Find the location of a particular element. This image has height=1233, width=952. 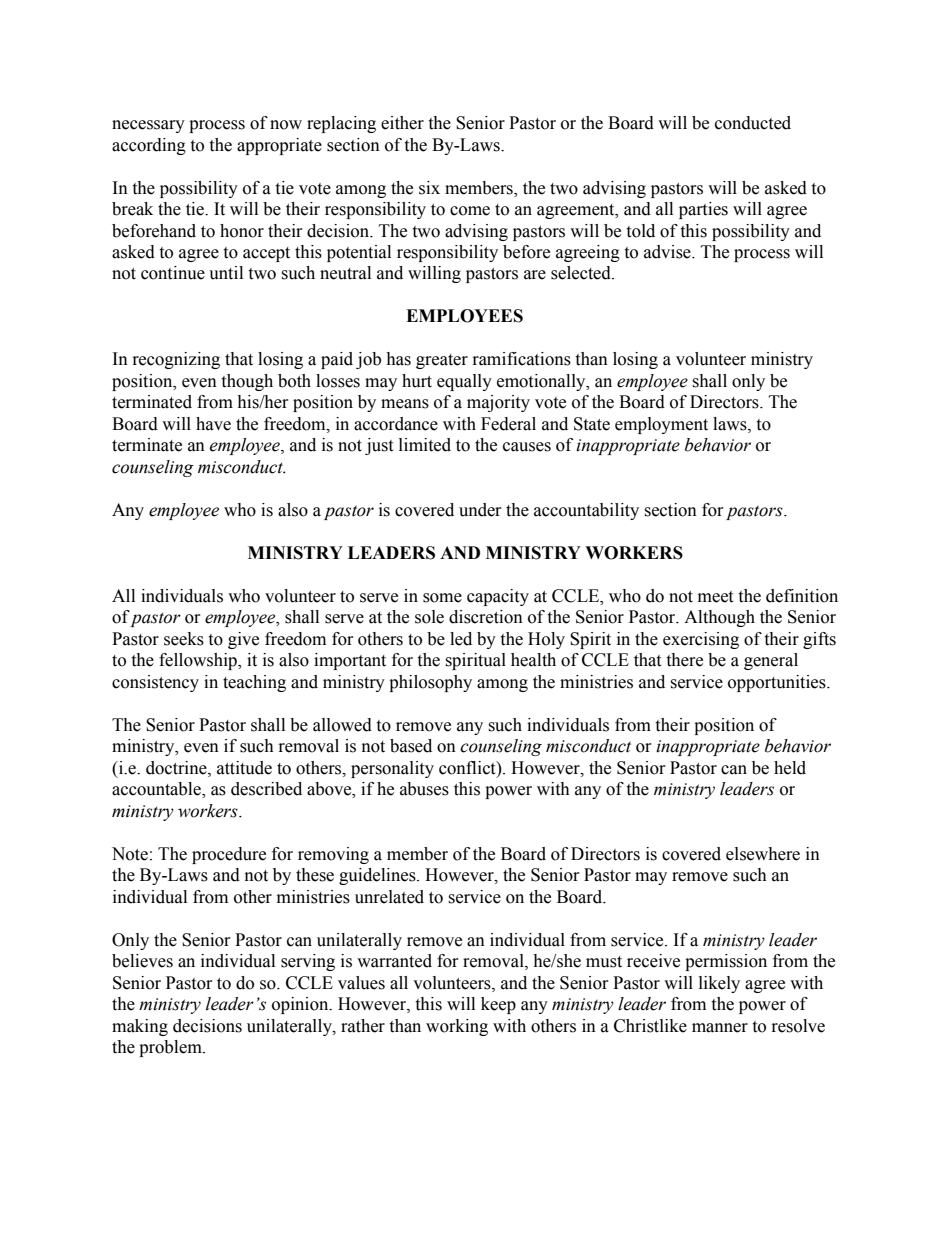

problem is located at coordinates (171, 1048).
